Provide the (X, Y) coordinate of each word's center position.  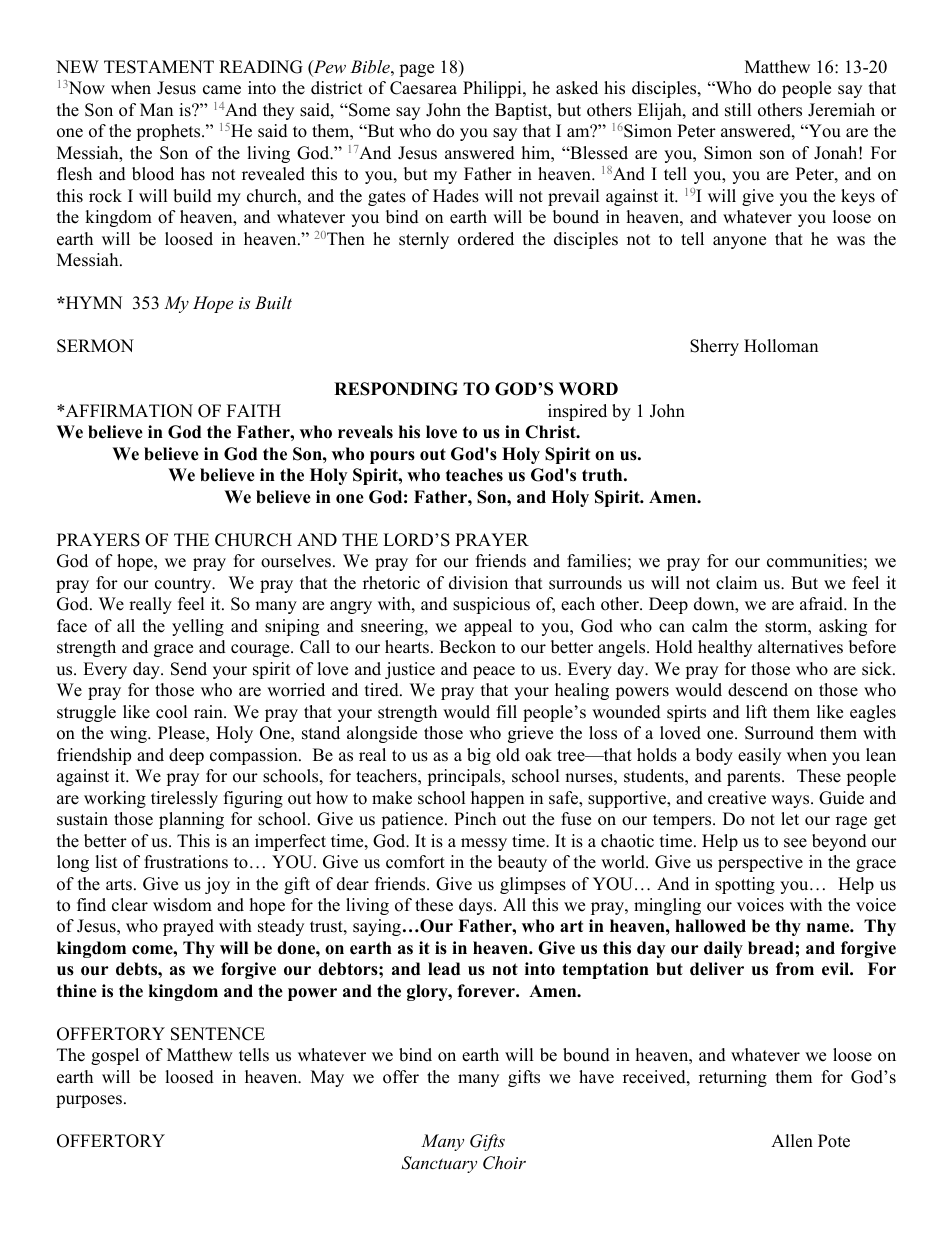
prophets (169, 132)
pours (392, 457)
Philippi (493, 89)
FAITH (254, 410)
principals (465, 777)
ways (791, 801)
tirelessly (184, 799)
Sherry (714, 347)
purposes (90, 1101)
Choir (504, 1163)
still (738, 110)
